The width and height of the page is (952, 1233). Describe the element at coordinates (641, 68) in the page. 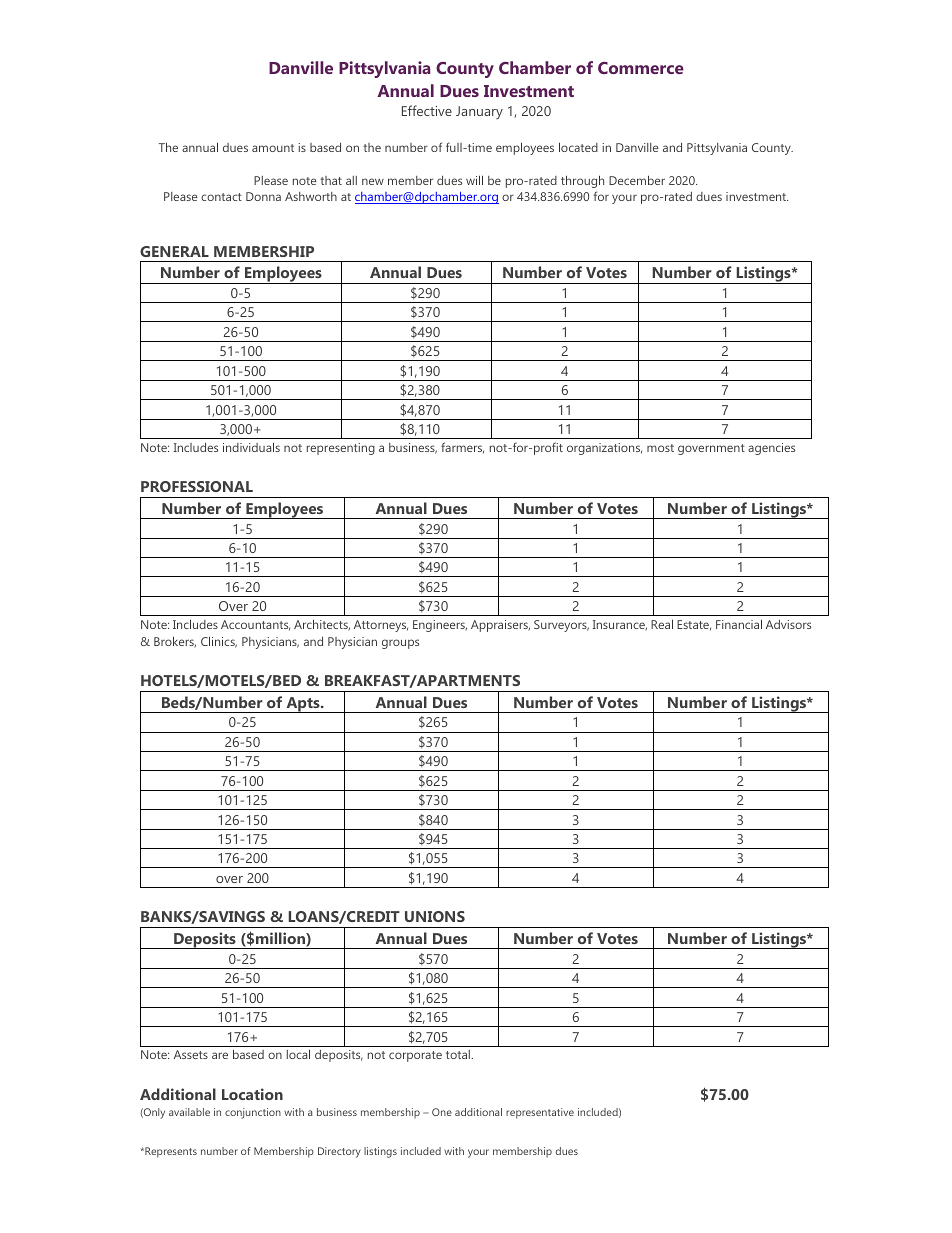

I see `Commerce` at that location.
